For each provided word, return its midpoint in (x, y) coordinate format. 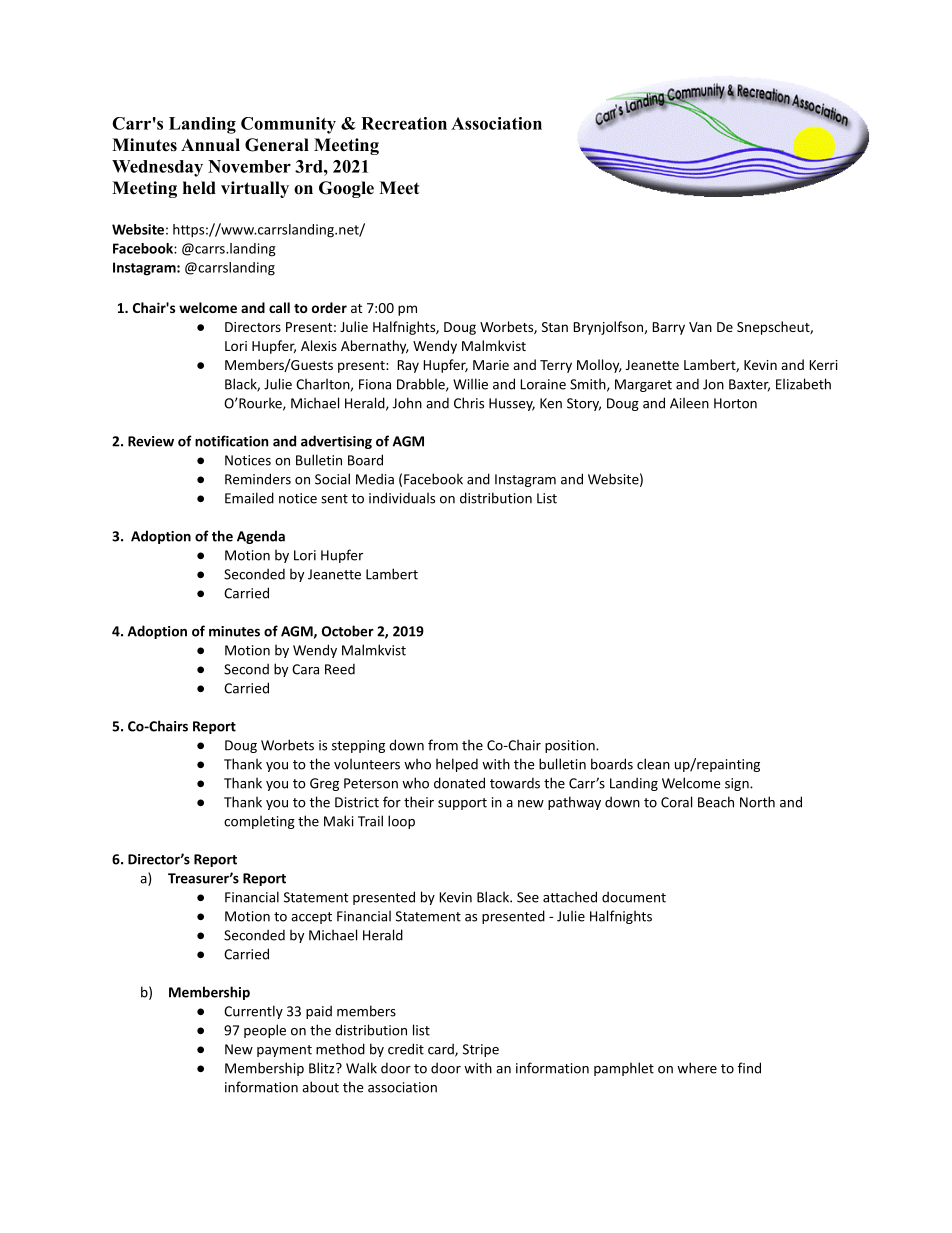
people (265, 1031)
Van (700, 327)
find (749, 1068)
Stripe (481, 1050)
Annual (210, 144)
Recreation (404, 123)
